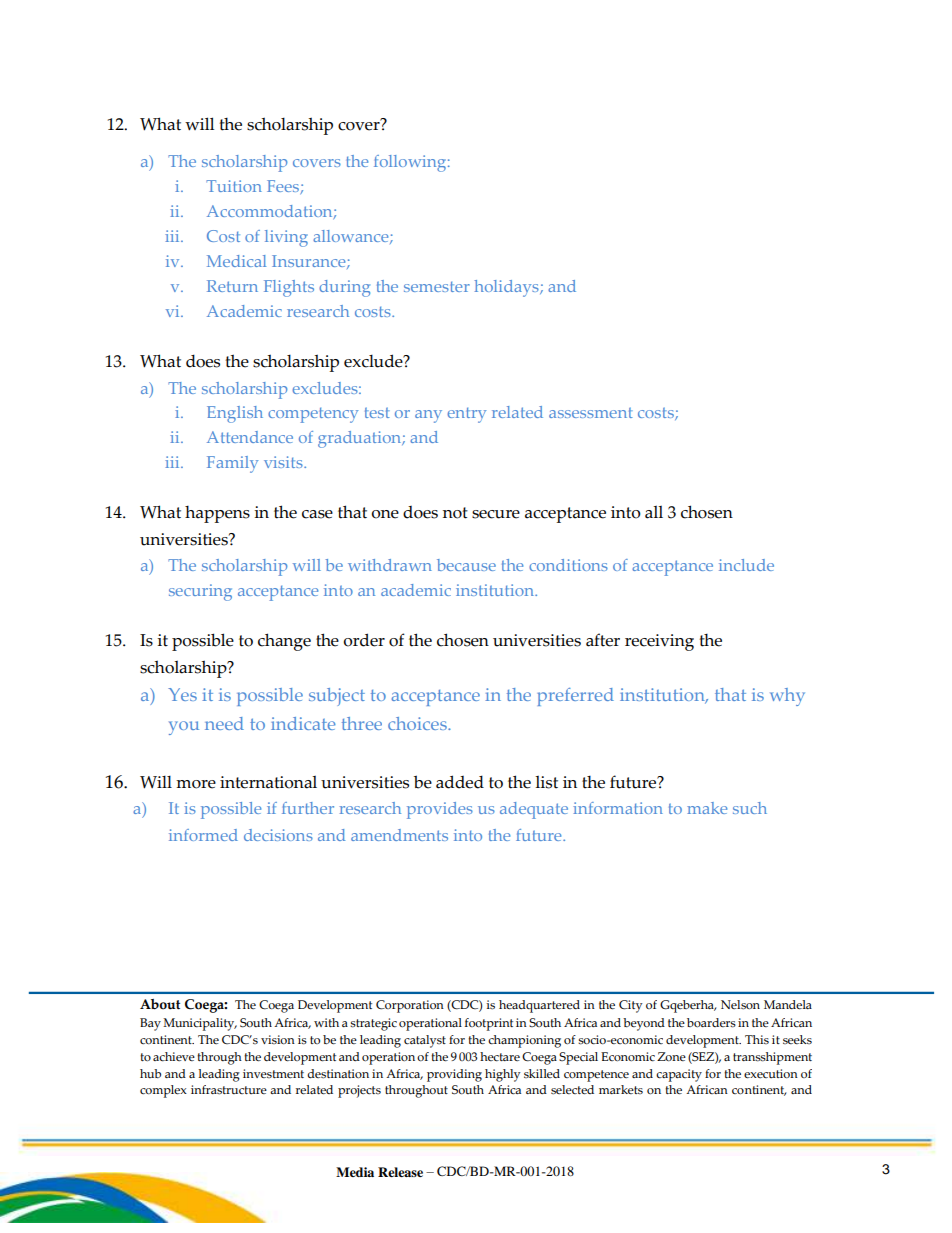 The image size is (952, 1233). I want to click on why, so click(787, 697).
